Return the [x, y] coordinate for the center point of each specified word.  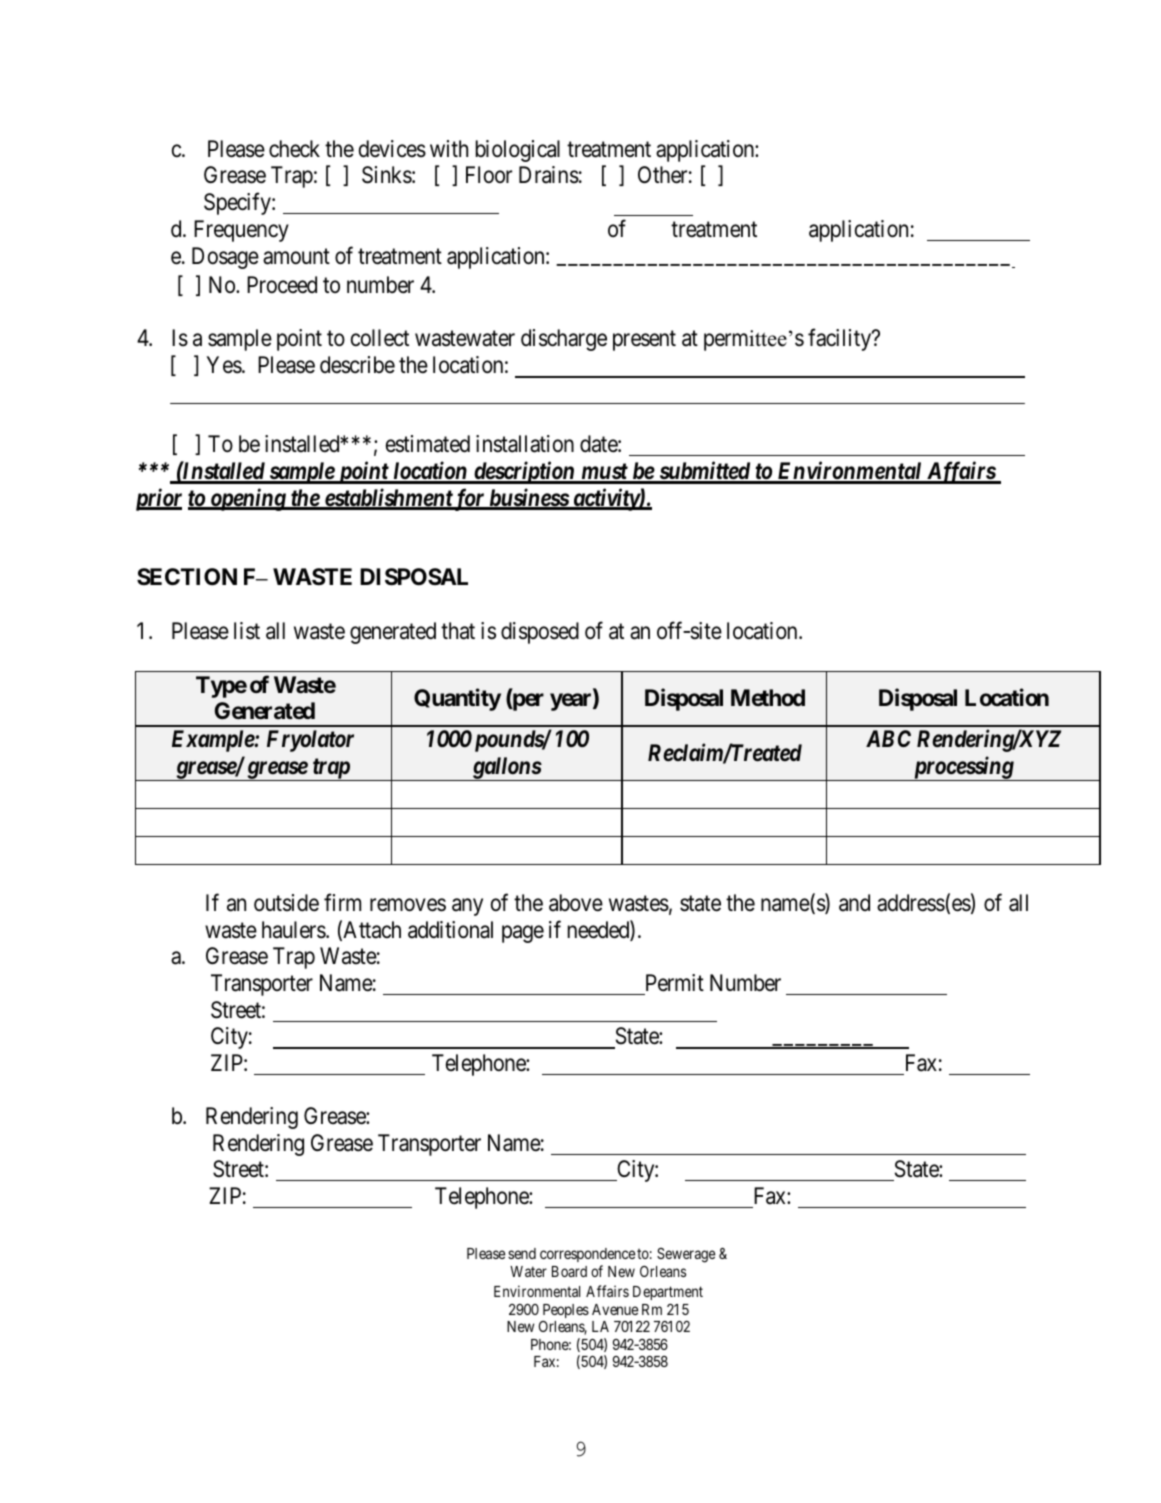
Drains [549, 175]
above [576, 903]
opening [247, 499]
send [522, 1253]
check [294, 149]
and [854, 903]
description [524, 472]
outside [286, 903]
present [644, 341]
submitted [704, 472]
